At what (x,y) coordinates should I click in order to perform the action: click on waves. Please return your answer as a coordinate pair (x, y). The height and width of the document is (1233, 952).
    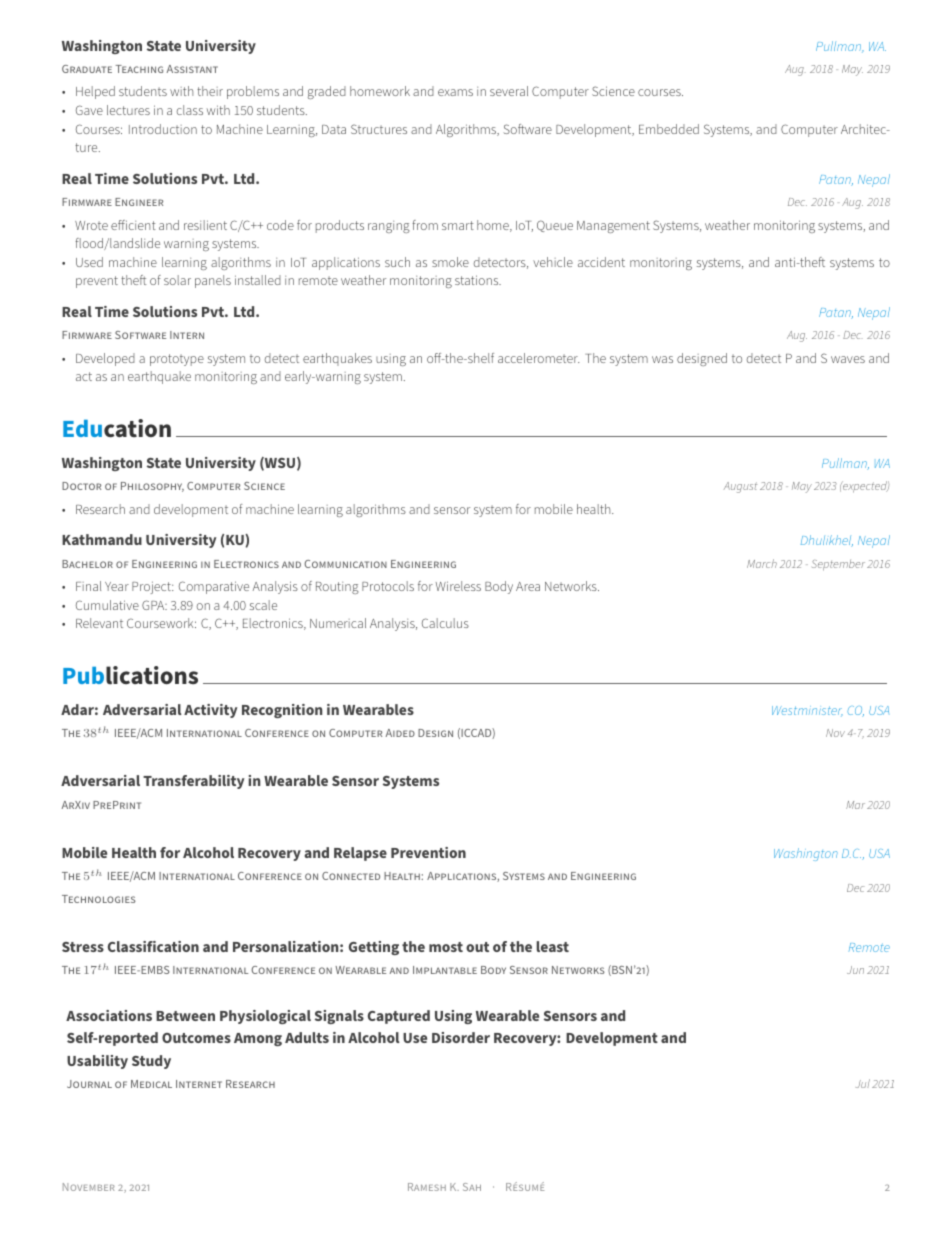
    Looking at the image, I should click on (848, 359).
